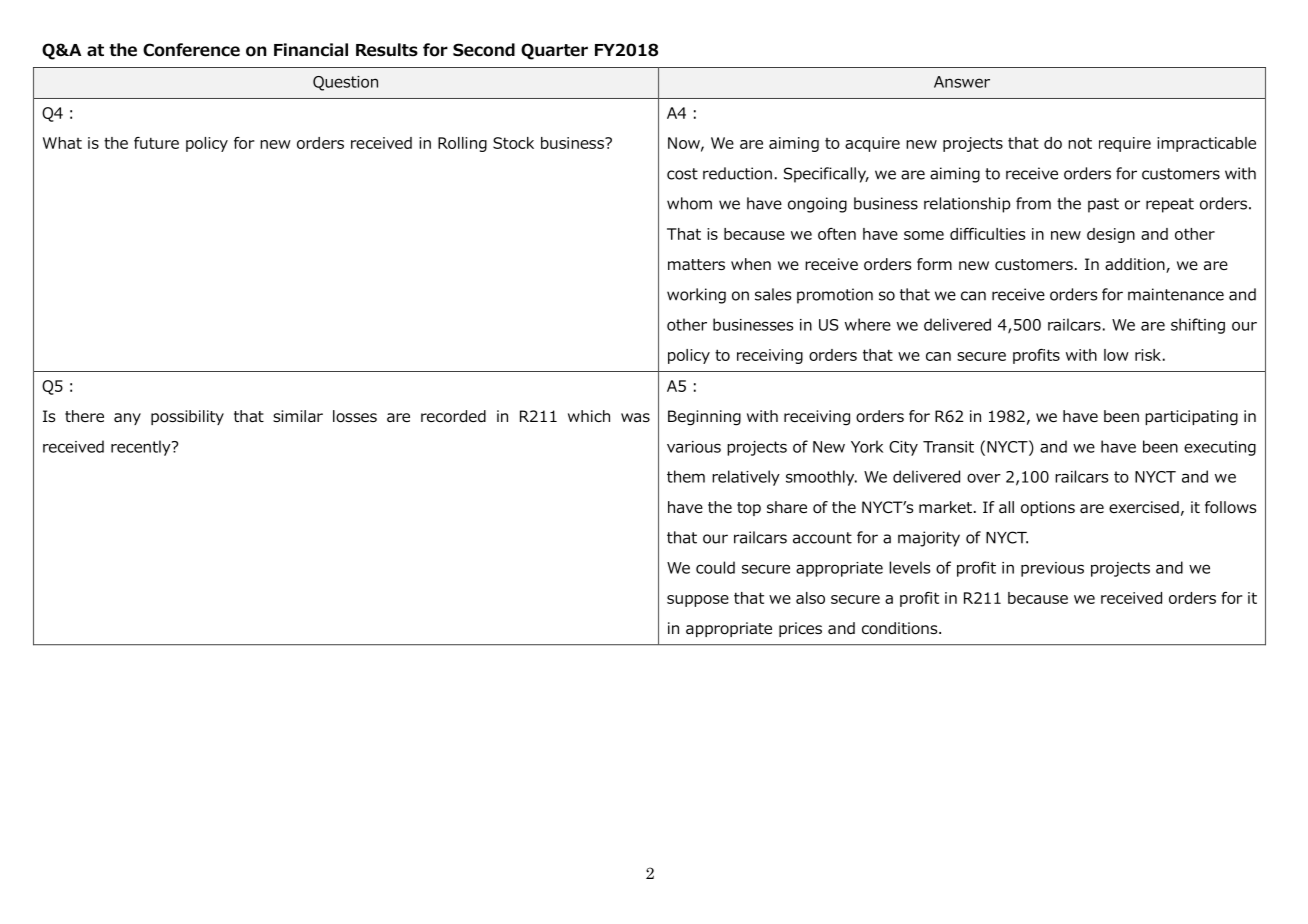  I want to click on prices, so click(800, 629).
